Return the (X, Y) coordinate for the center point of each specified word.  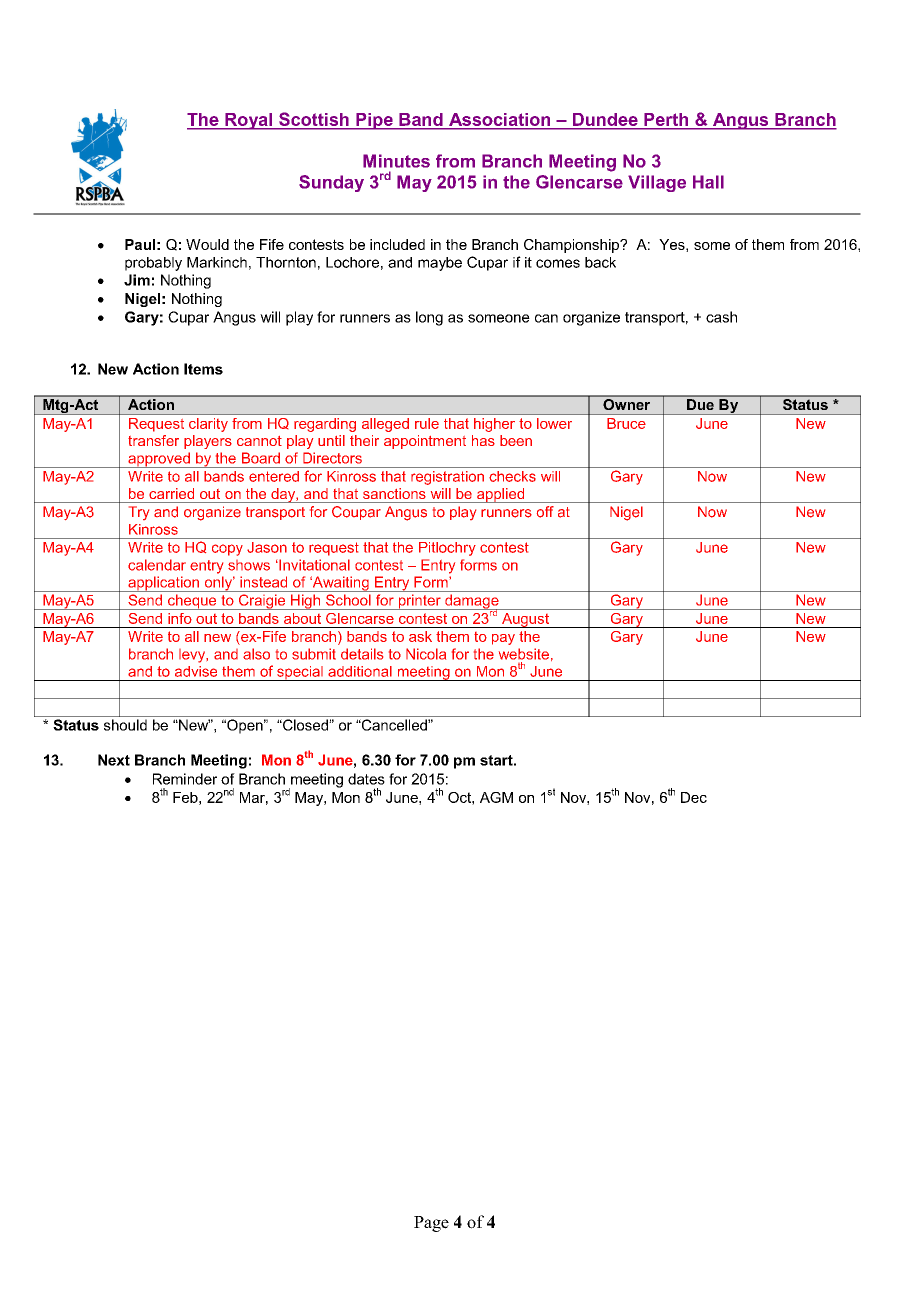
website (524, 654)
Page (431, 1224)
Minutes (396, 161)
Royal (249, 121)
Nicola (426, 654)
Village (657, 183)
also (256, 654)
